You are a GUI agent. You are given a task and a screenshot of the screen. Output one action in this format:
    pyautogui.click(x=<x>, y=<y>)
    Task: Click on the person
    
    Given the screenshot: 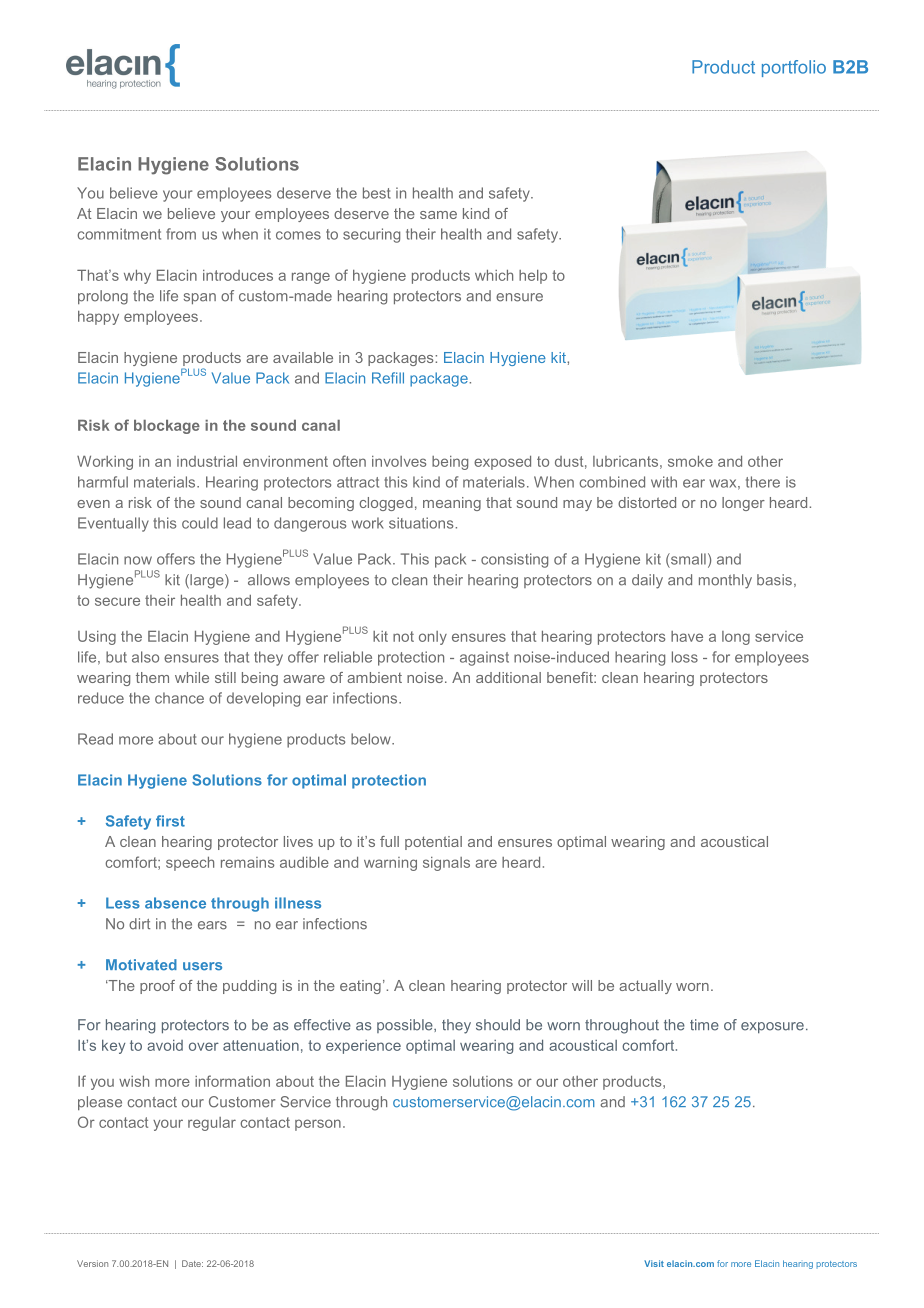 What is the action you would take?
    pyautogui.click(x=318, y=1125)
